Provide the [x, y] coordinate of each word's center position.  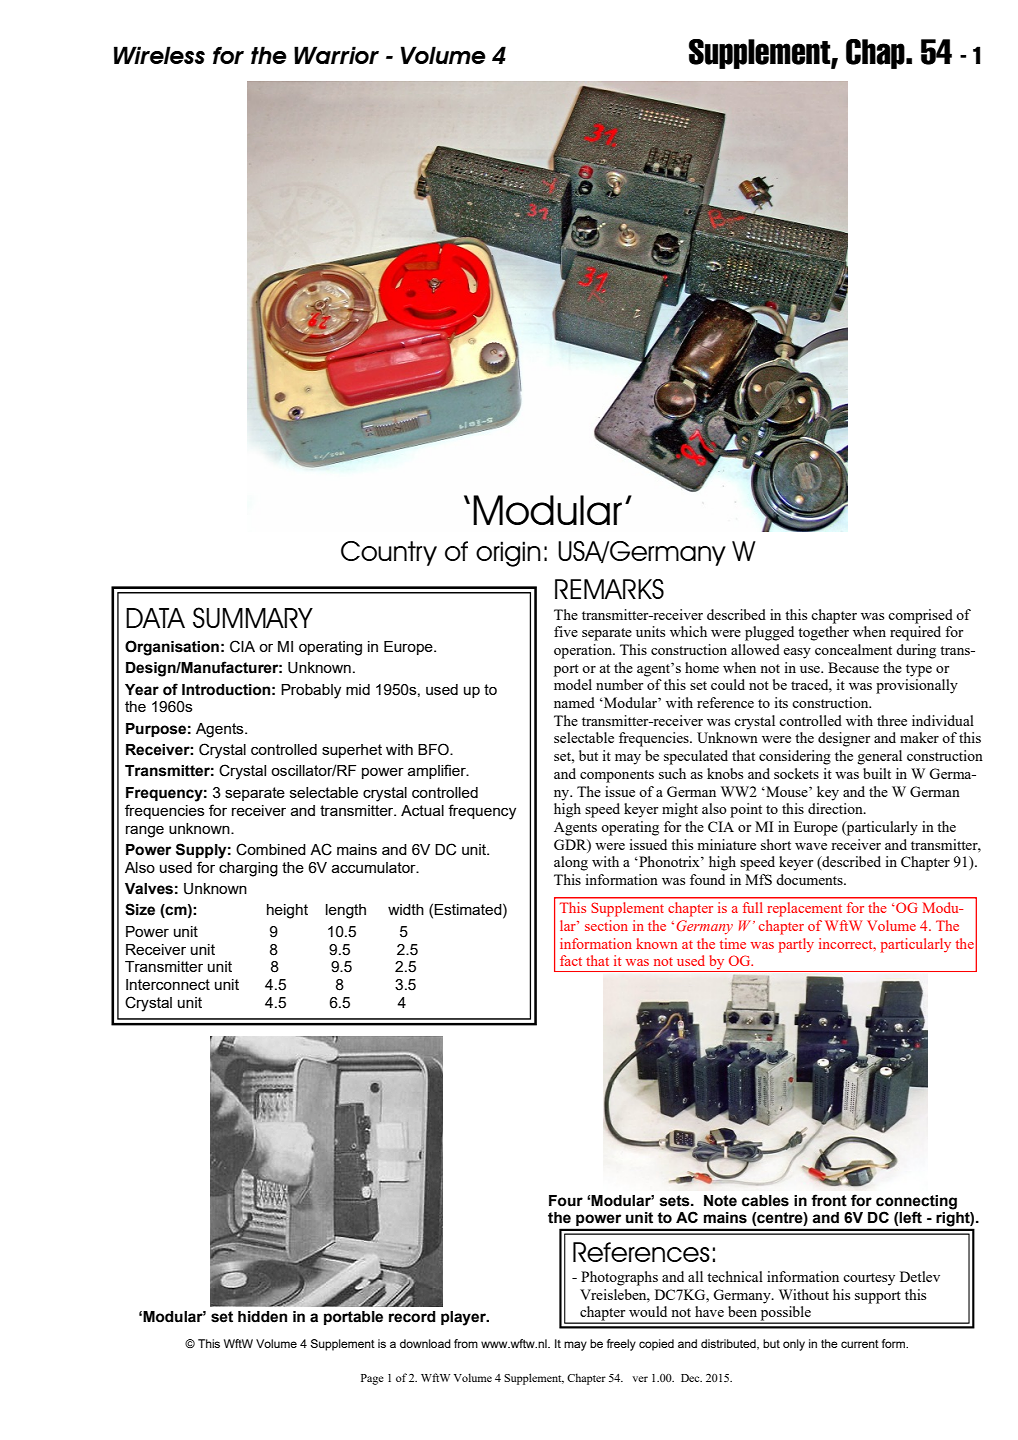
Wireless [159, 55]
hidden [262, 1317]
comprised [920, 616]
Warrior [336, 55]
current [860, 1344]
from [466, 1343]
